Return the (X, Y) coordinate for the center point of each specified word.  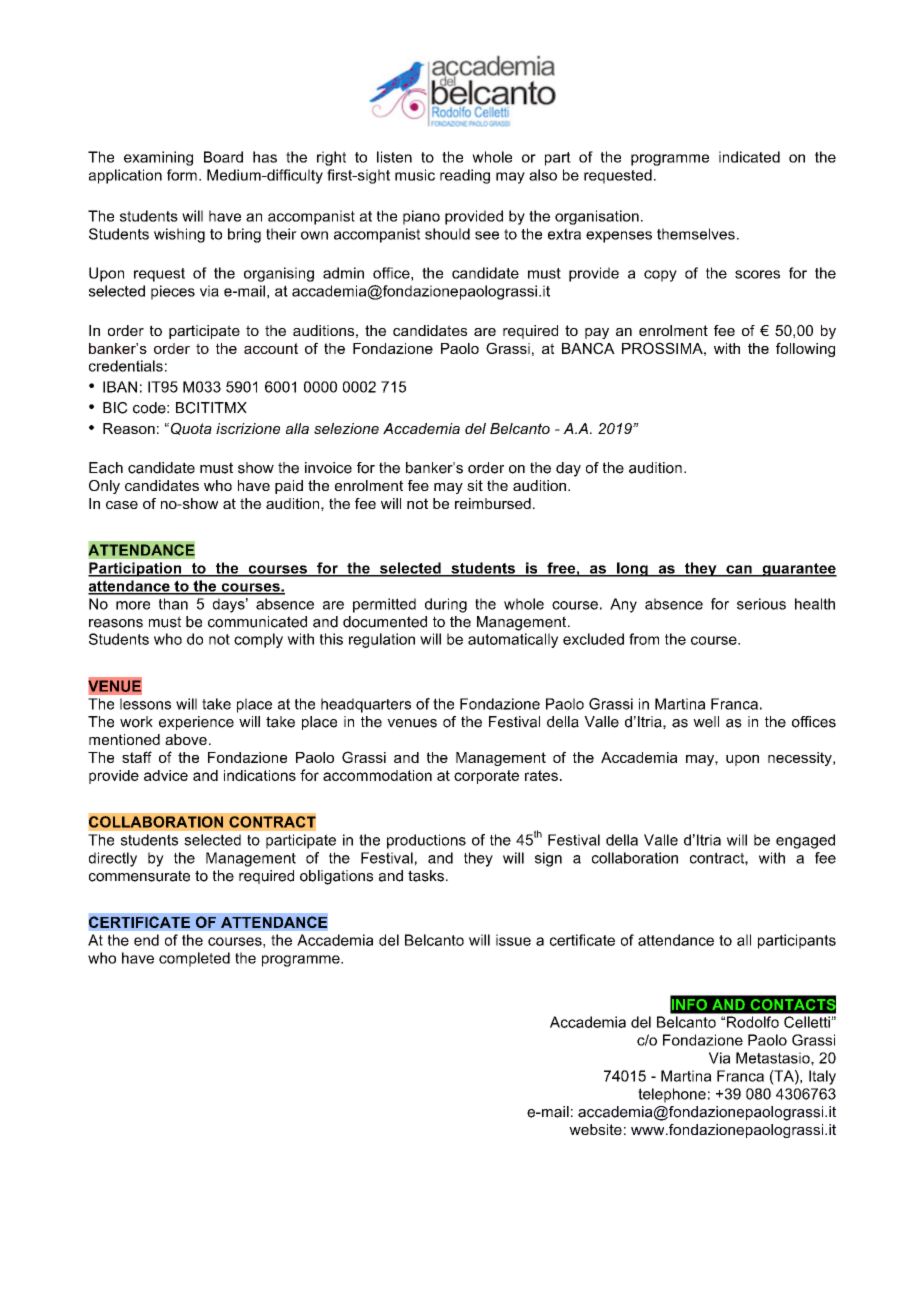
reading (465, 176)
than (173, 604)
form (182, 175)
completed (194, 959)
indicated (749, 157)
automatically (513, 640)
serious (761, 604)
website (595, 1129)
